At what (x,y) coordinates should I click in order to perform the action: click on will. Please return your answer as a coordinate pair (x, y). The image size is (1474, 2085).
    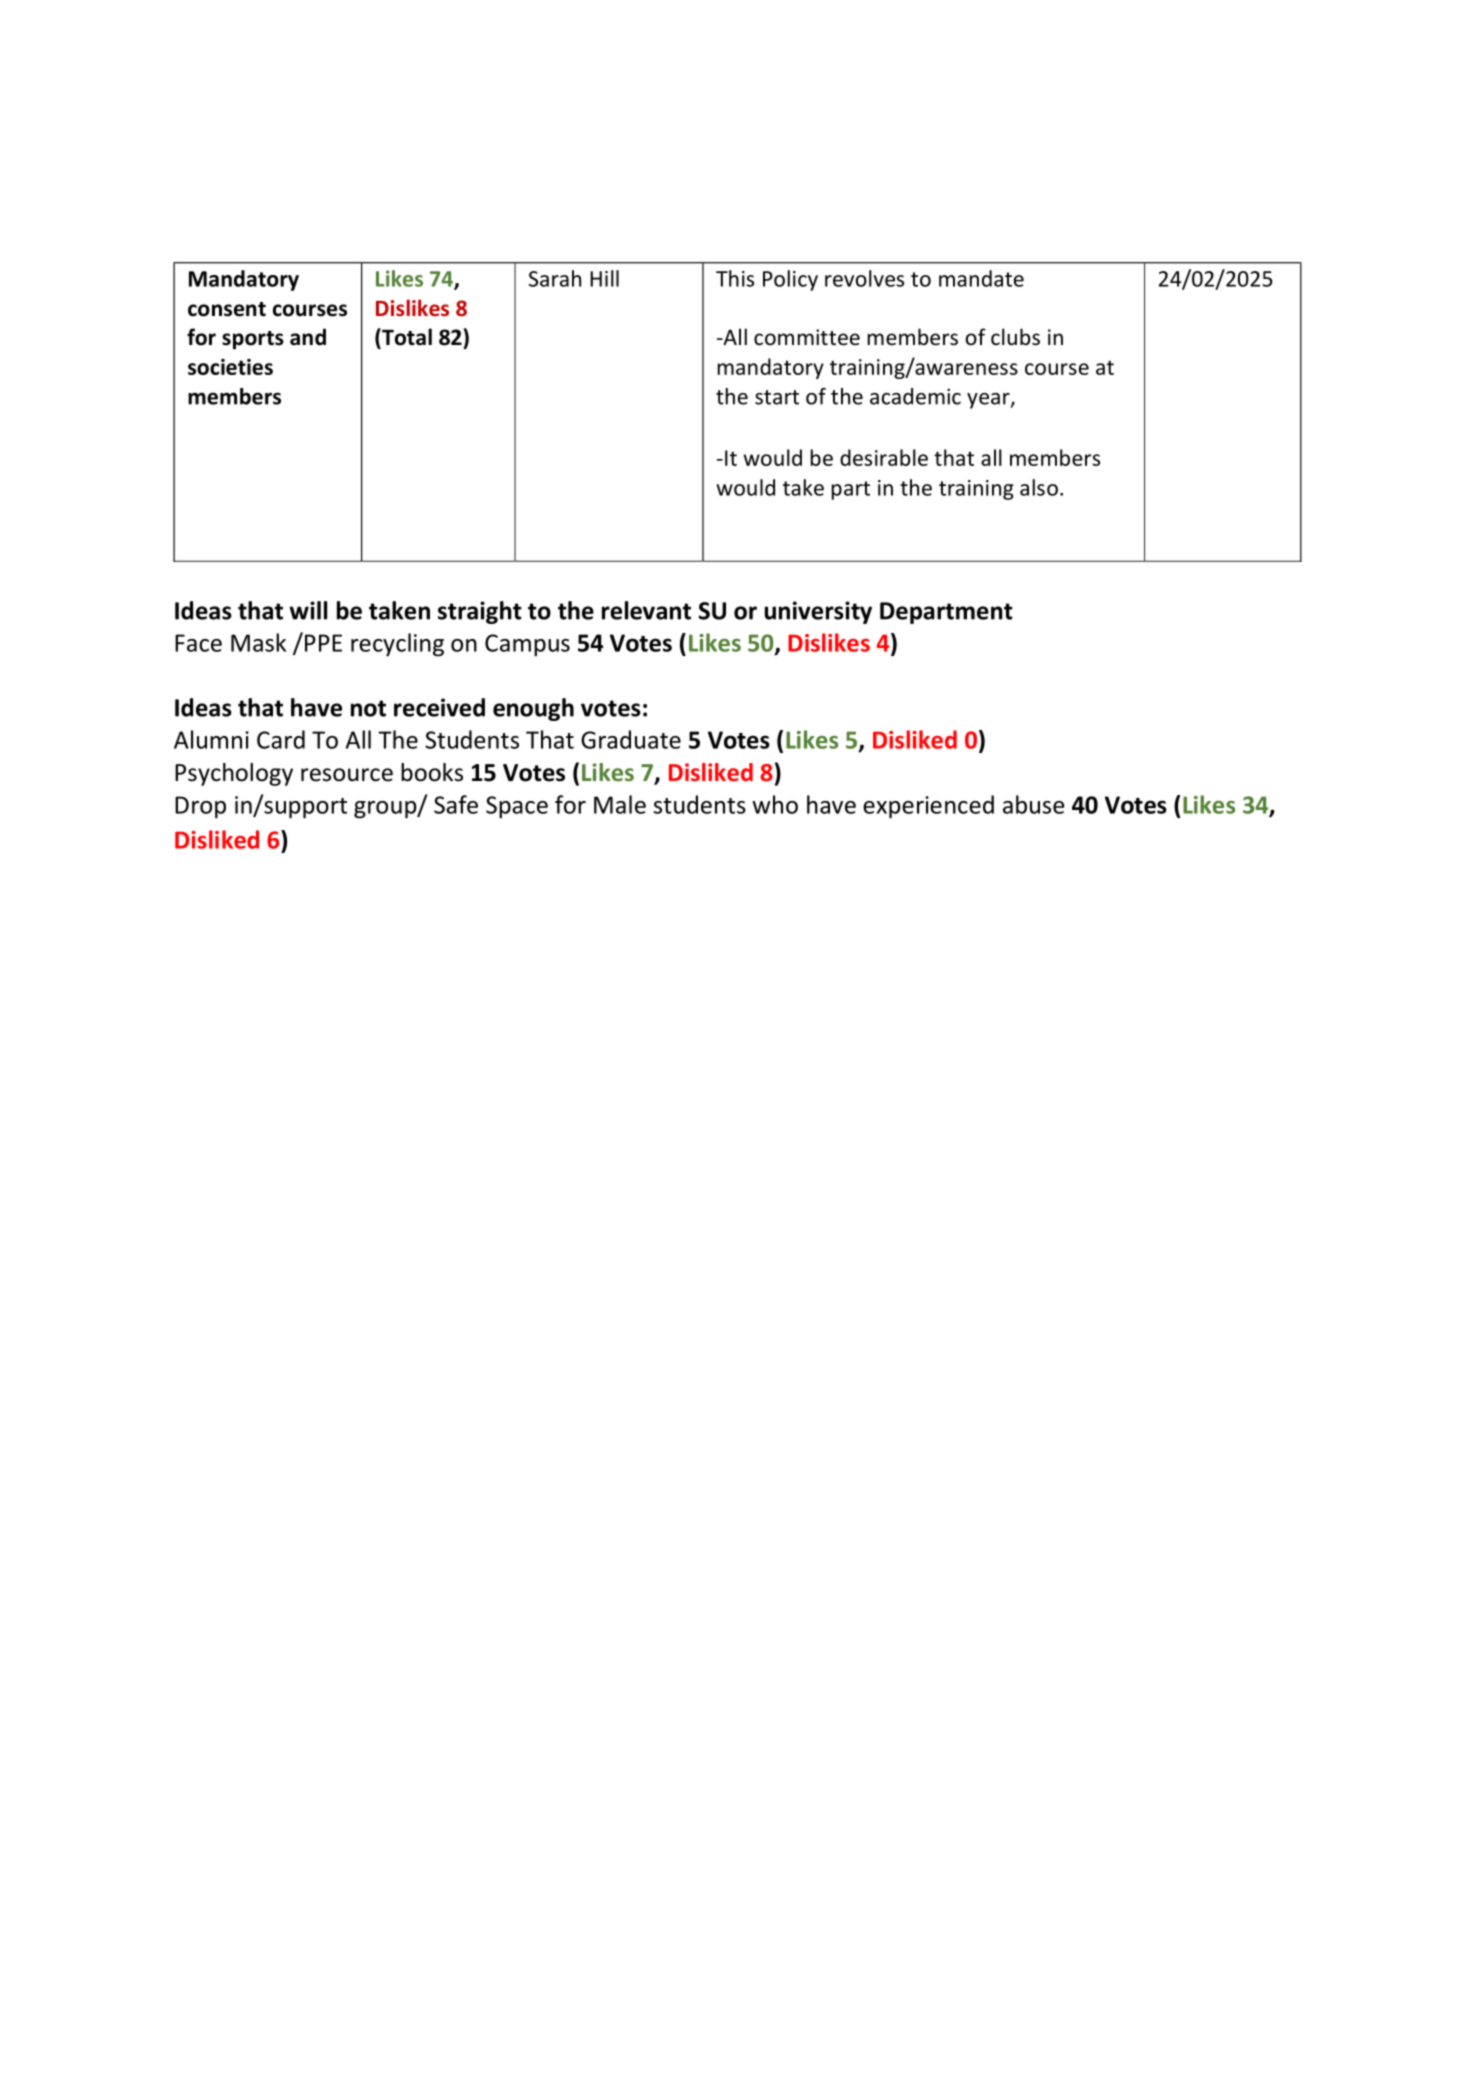
    Looking at the image, I should click on (308, 610).
